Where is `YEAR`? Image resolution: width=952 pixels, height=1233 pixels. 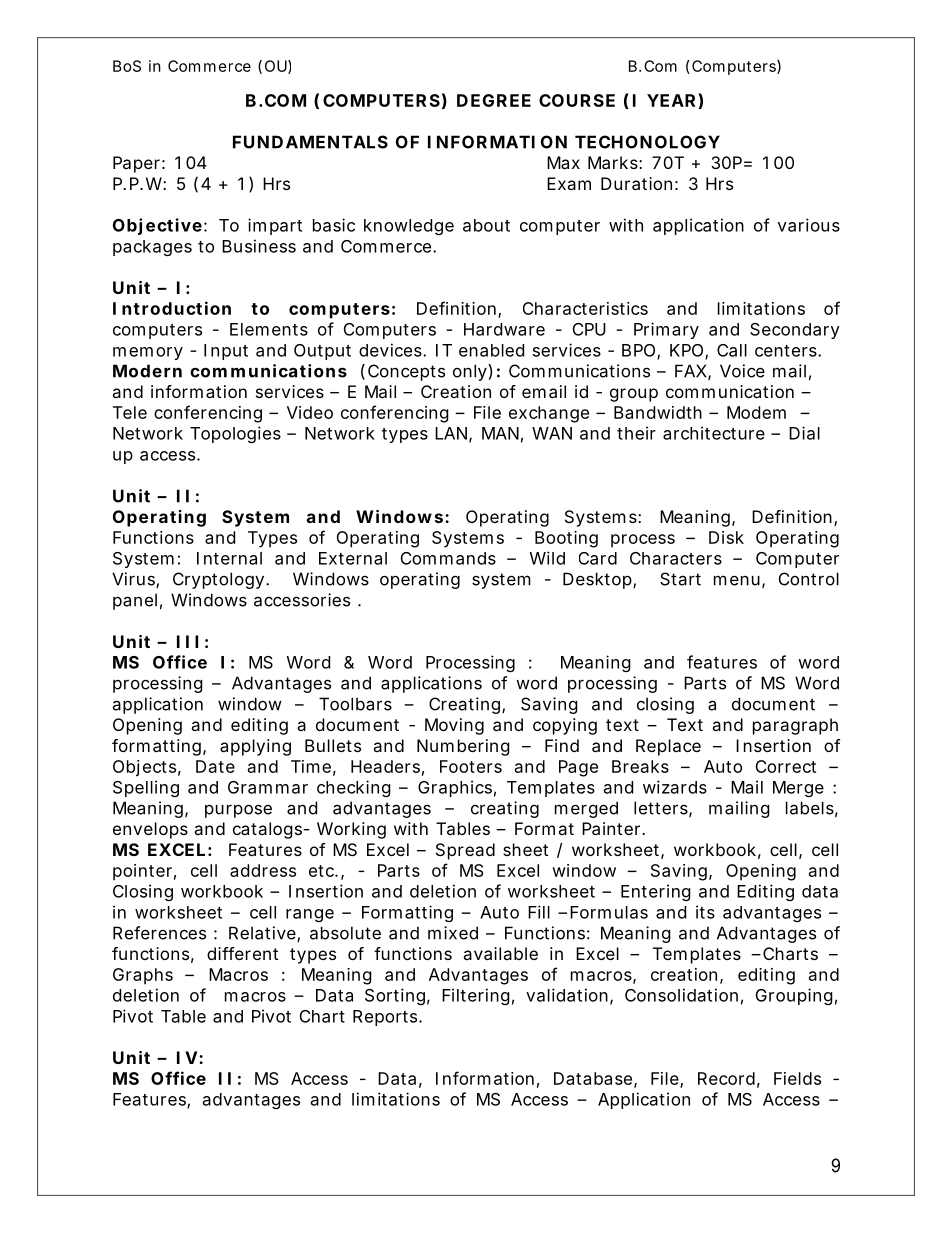
YEAR is located at coordinates (671, 100).
